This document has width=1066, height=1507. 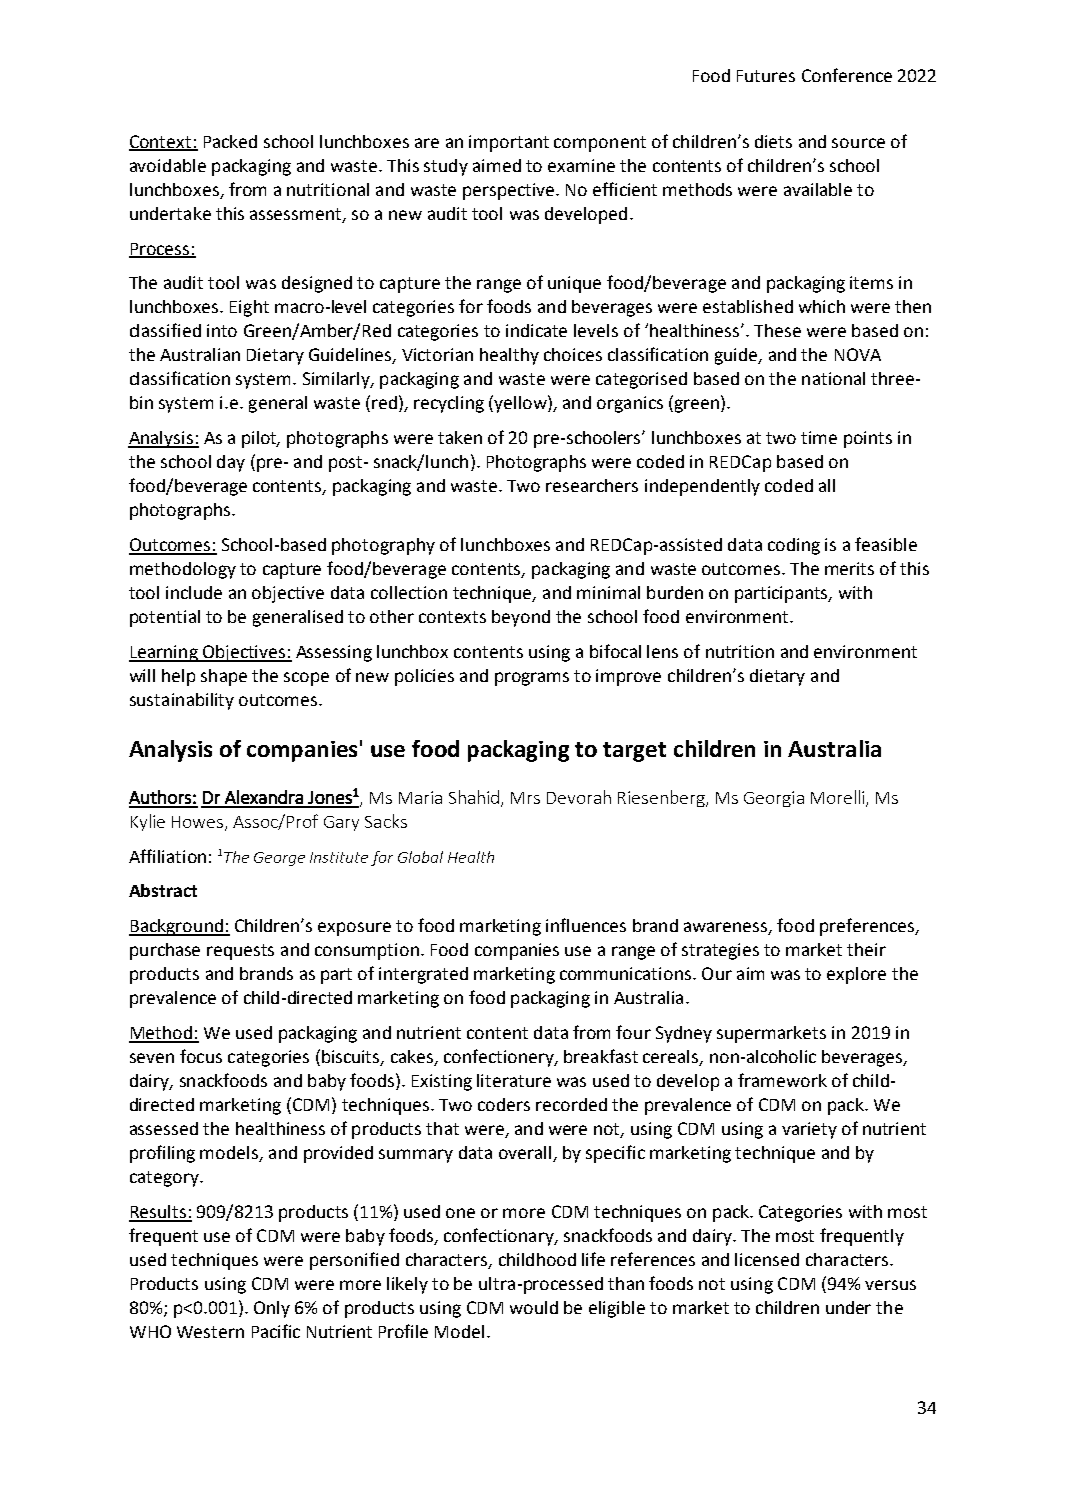 What do you see at coordinates (272, 1309) in the document?
I see `Only` at bounding box center [272, 1309].
